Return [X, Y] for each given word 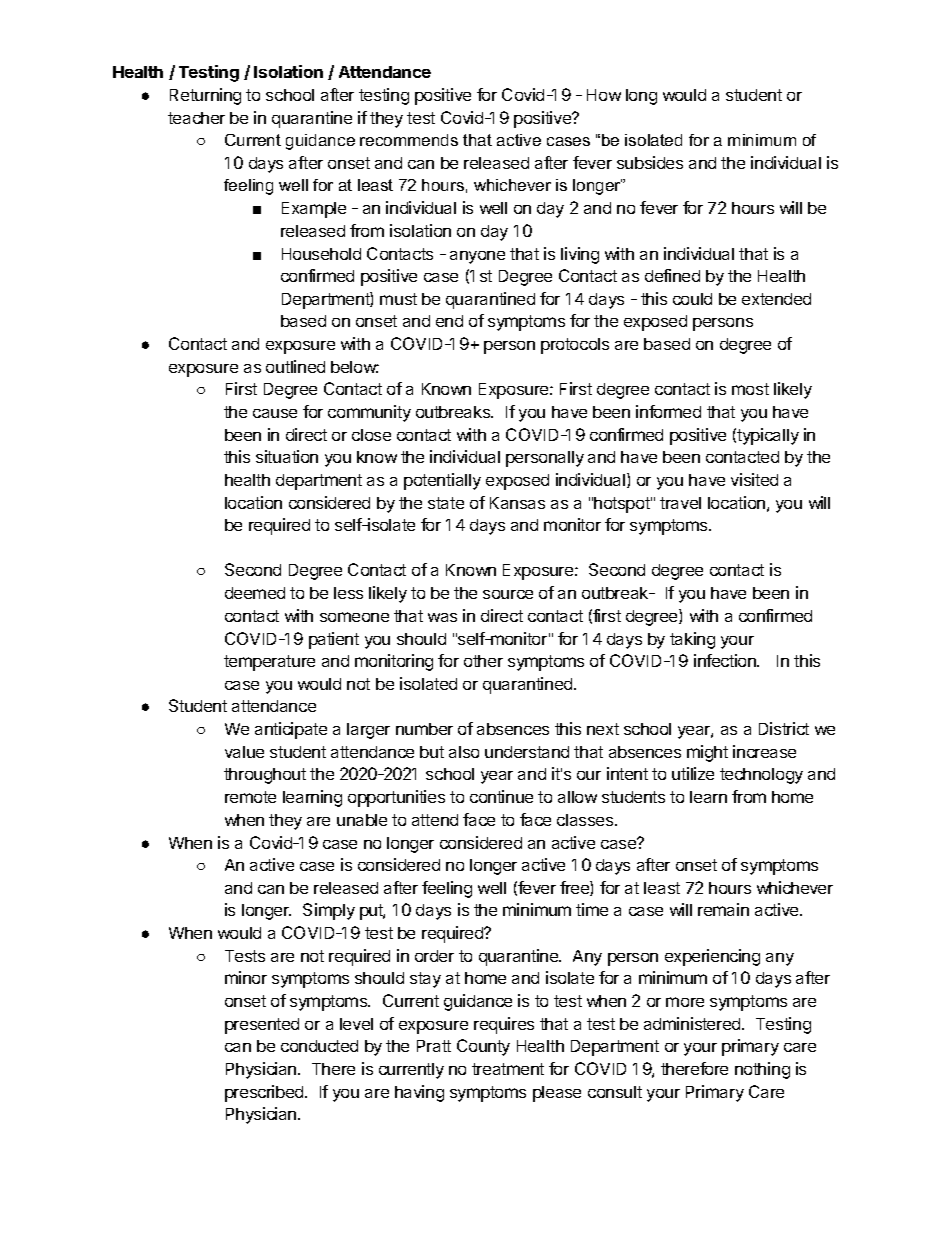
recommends [409, 140]
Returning [205, 96]
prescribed [264, 1093]
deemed [255, 593]
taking [692, 640]
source [508, 594]
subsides [650, 162]
